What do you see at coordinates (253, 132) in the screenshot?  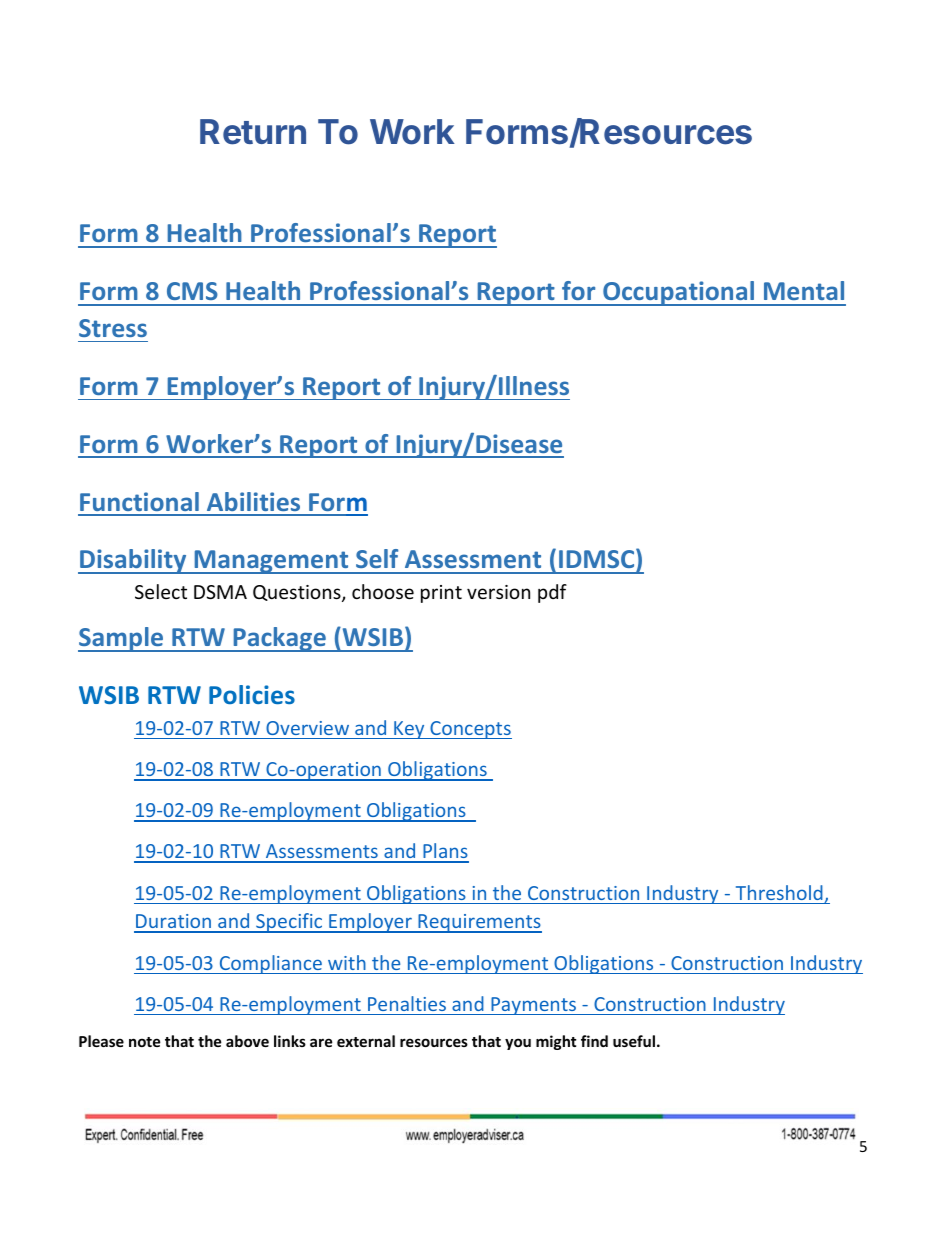 I see `Return` at bounding box center [253, 132].
